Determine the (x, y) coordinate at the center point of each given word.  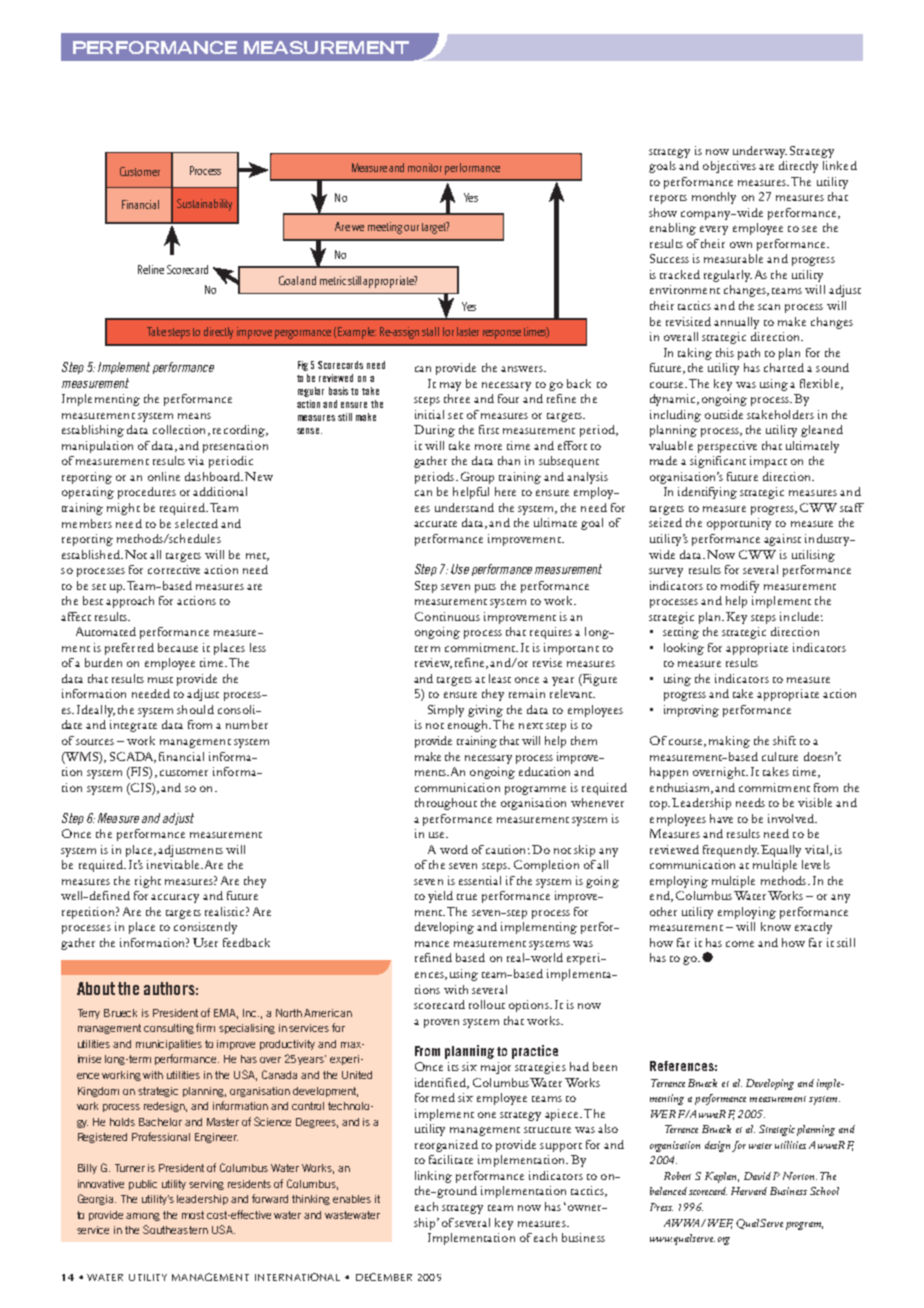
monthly (714, 198)
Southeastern (175, 1229)
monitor (425, 167)
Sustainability (204, 205)
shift (784, 740)
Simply (446, 711)
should (195, 709)
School (824, 1191)
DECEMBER (384, 1277)
